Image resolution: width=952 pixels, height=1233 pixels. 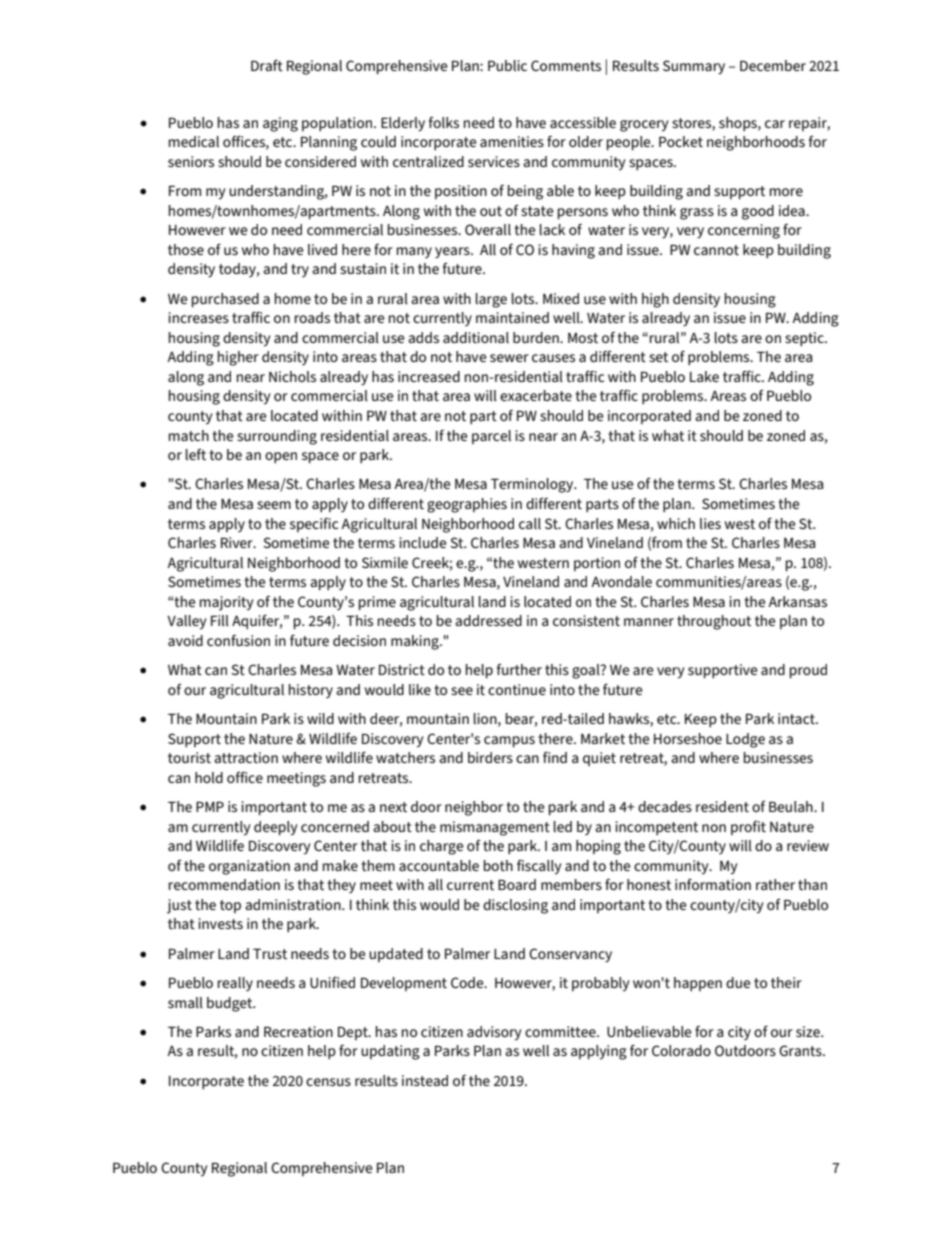 I want to click on Colorado, so click(x=681, y=1050).
